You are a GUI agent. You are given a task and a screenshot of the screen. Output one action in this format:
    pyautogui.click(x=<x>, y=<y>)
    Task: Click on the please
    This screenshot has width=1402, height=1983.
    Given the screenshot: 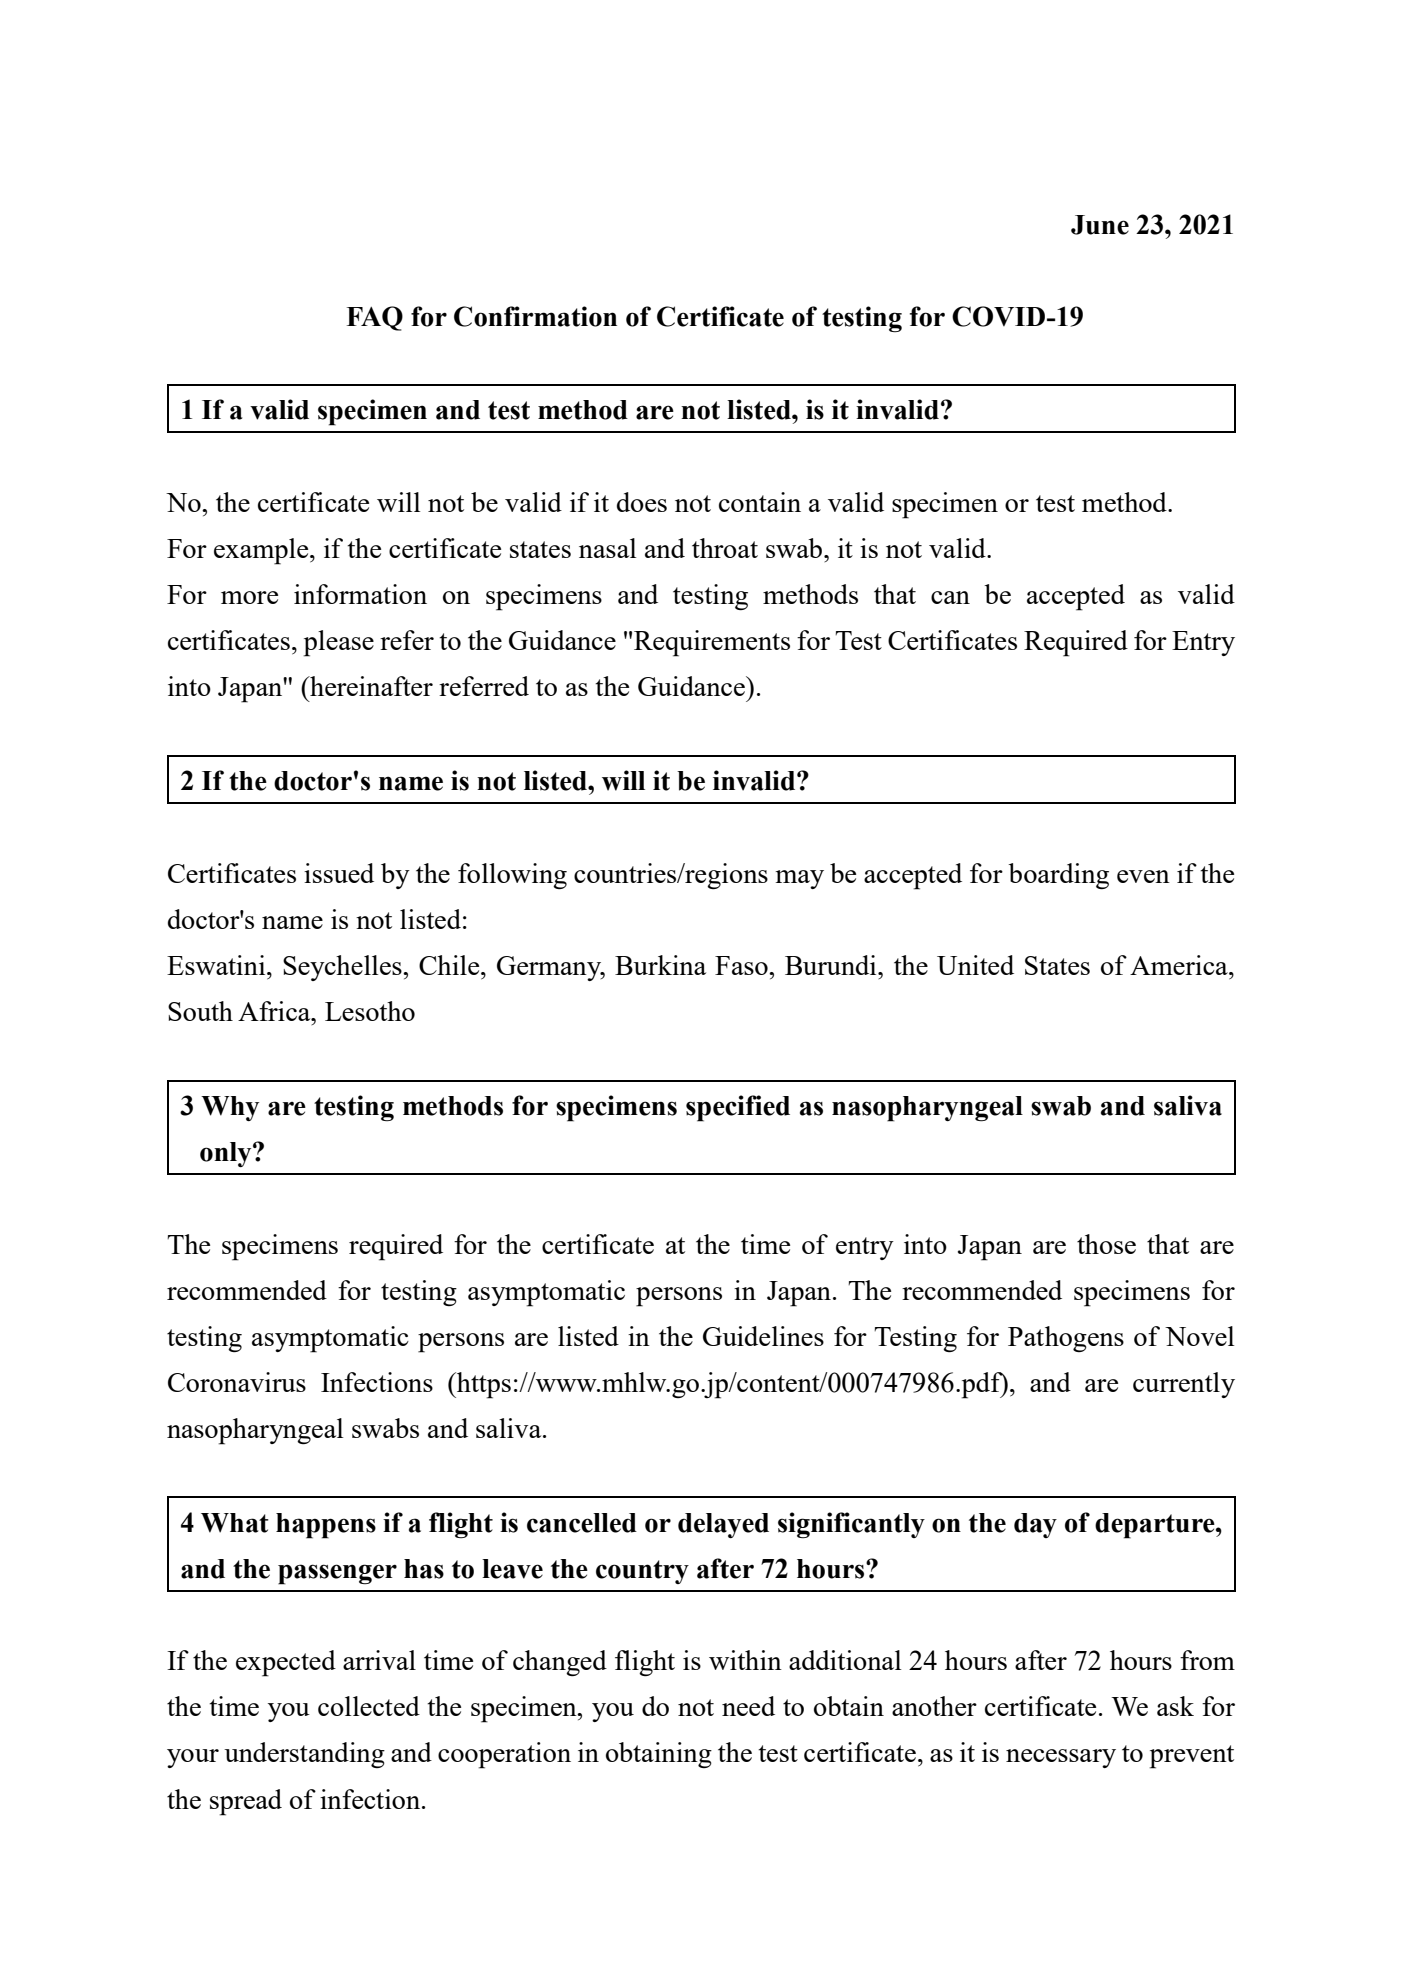 What is the action you would take?
    pyautogui.click(x=338, y=643)
